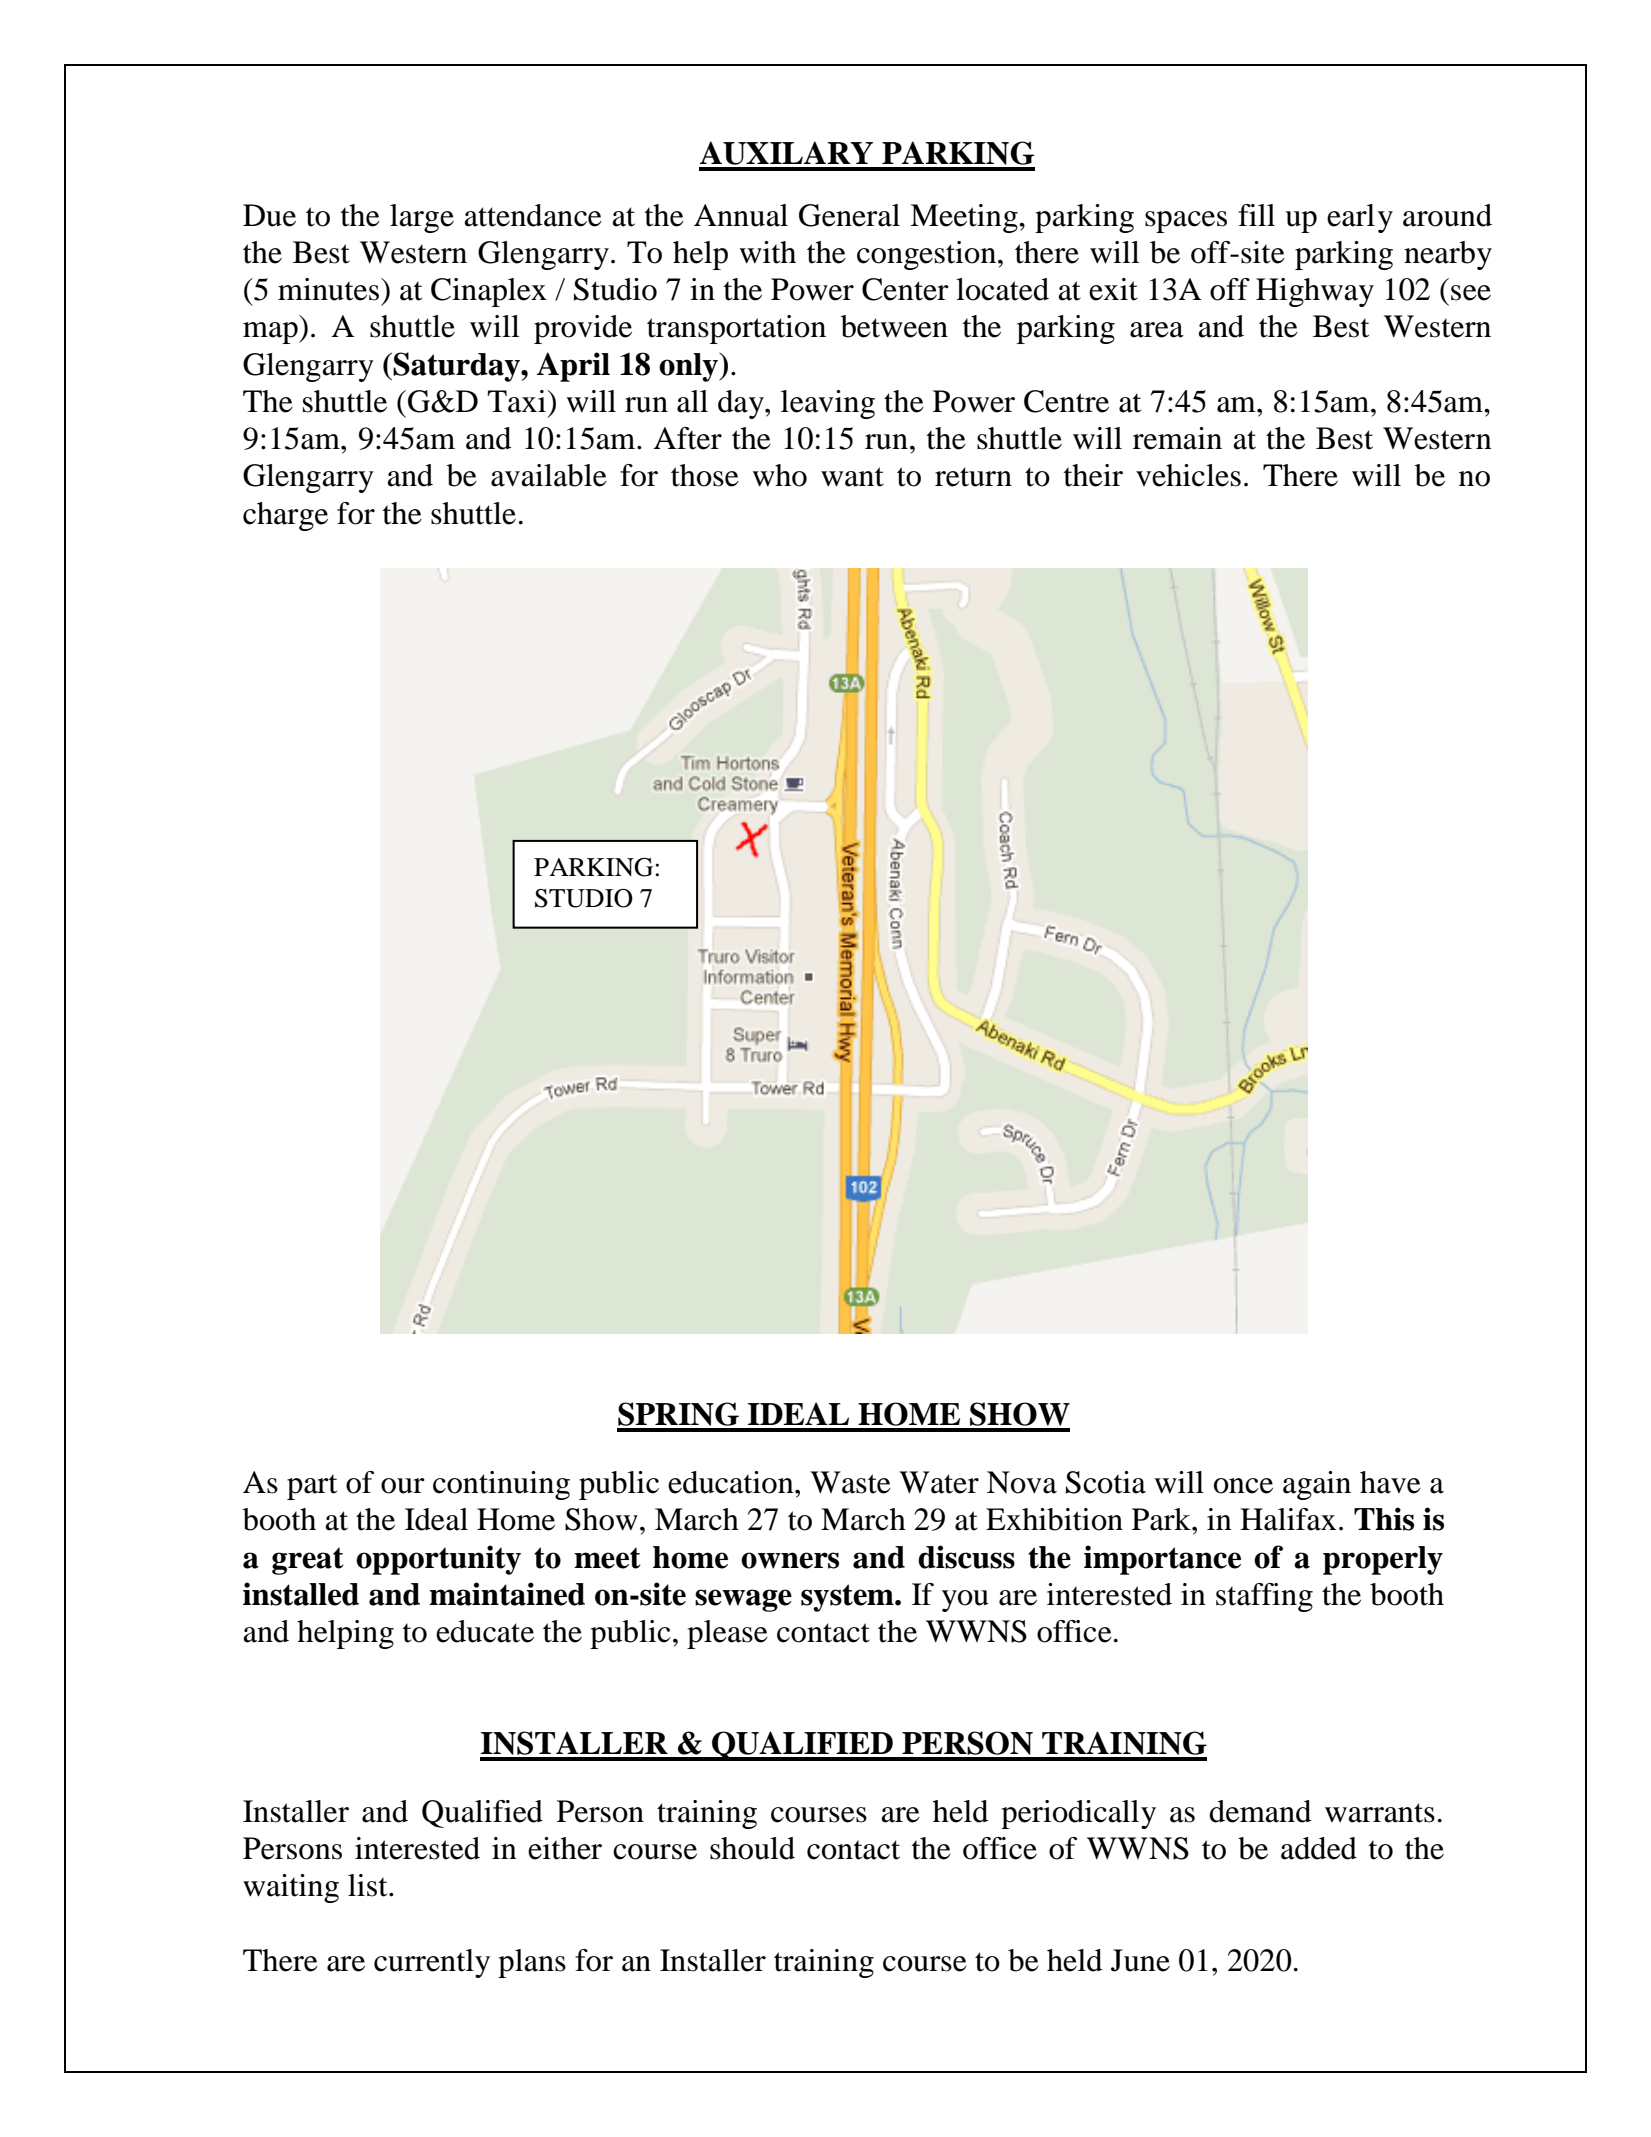 The width and height of the screenshot is (1651, 2137). I want to click on large, so click(422, 218).
